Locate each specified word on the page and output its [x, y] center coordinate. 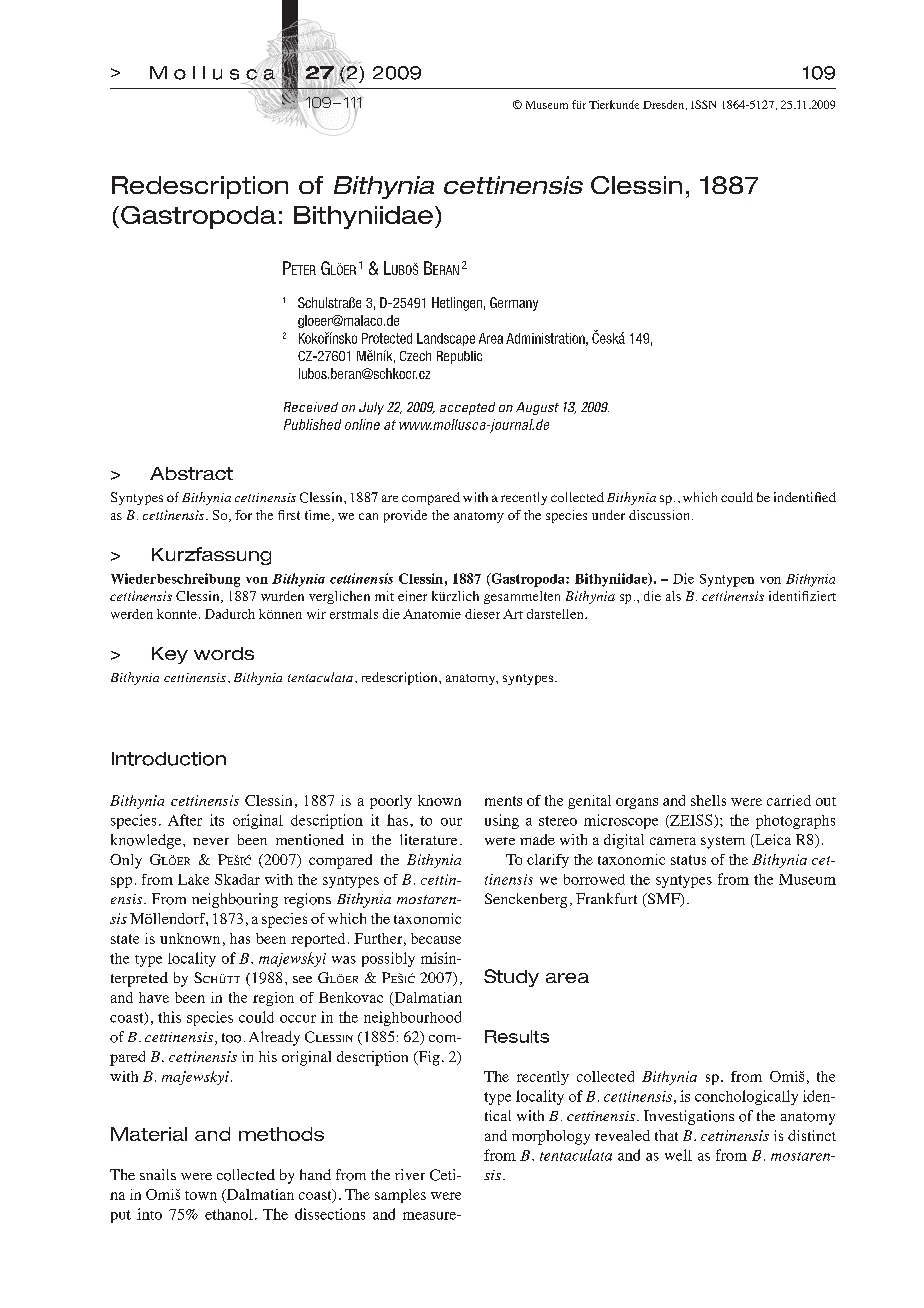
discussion [661, 515]
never [211, 841]
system [723, 842]
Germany [514, 304]
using [502, 821]
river [410, 1174]
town [201, 1195]
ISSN [703, 104]
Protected [387, 338]
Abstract [191, 473]
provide [405, 516]
